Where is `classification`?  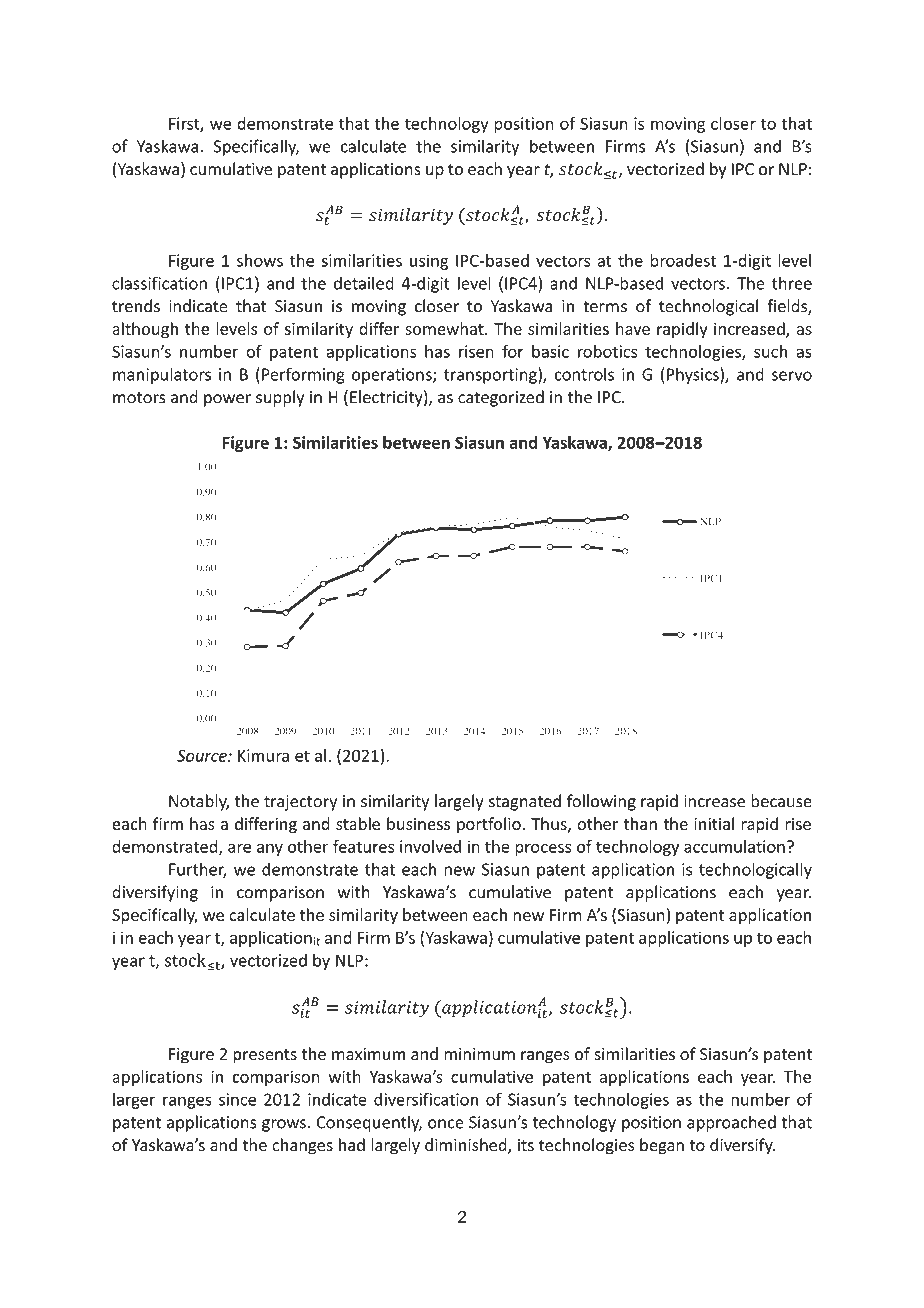
classification is located at coordinates (159, 283).
